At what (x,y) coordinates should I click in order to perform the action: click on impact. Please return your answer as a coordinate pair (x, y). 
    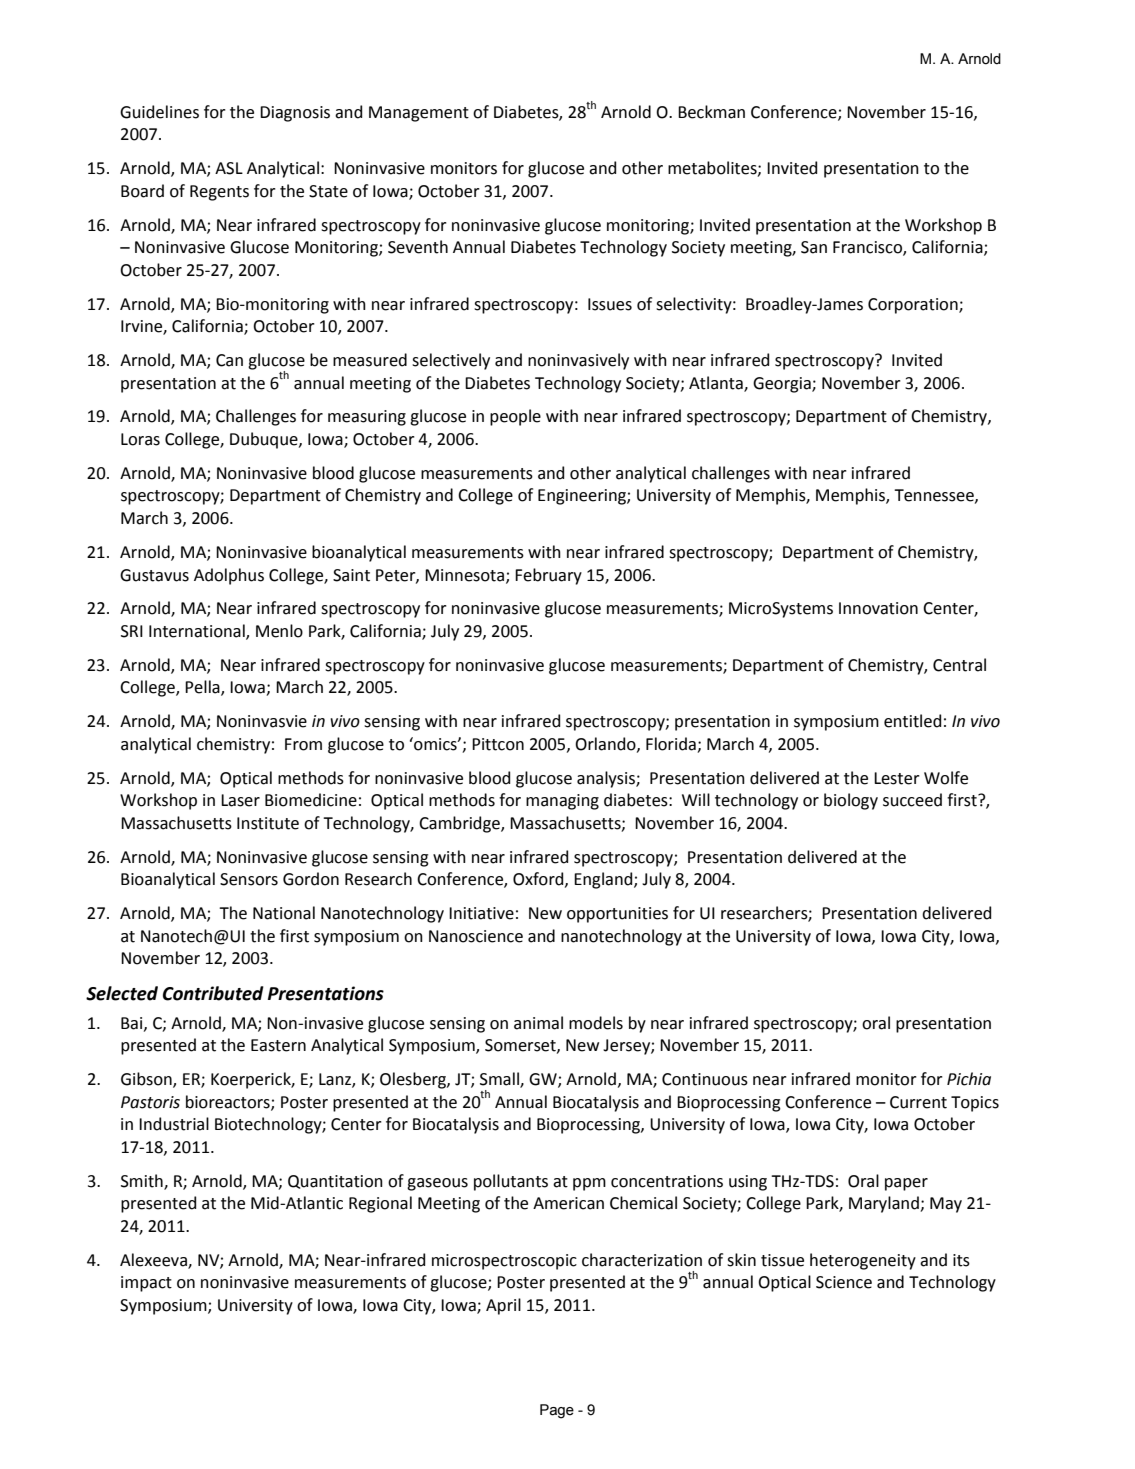
    Looking at the image, I should click on (146, 1284).
